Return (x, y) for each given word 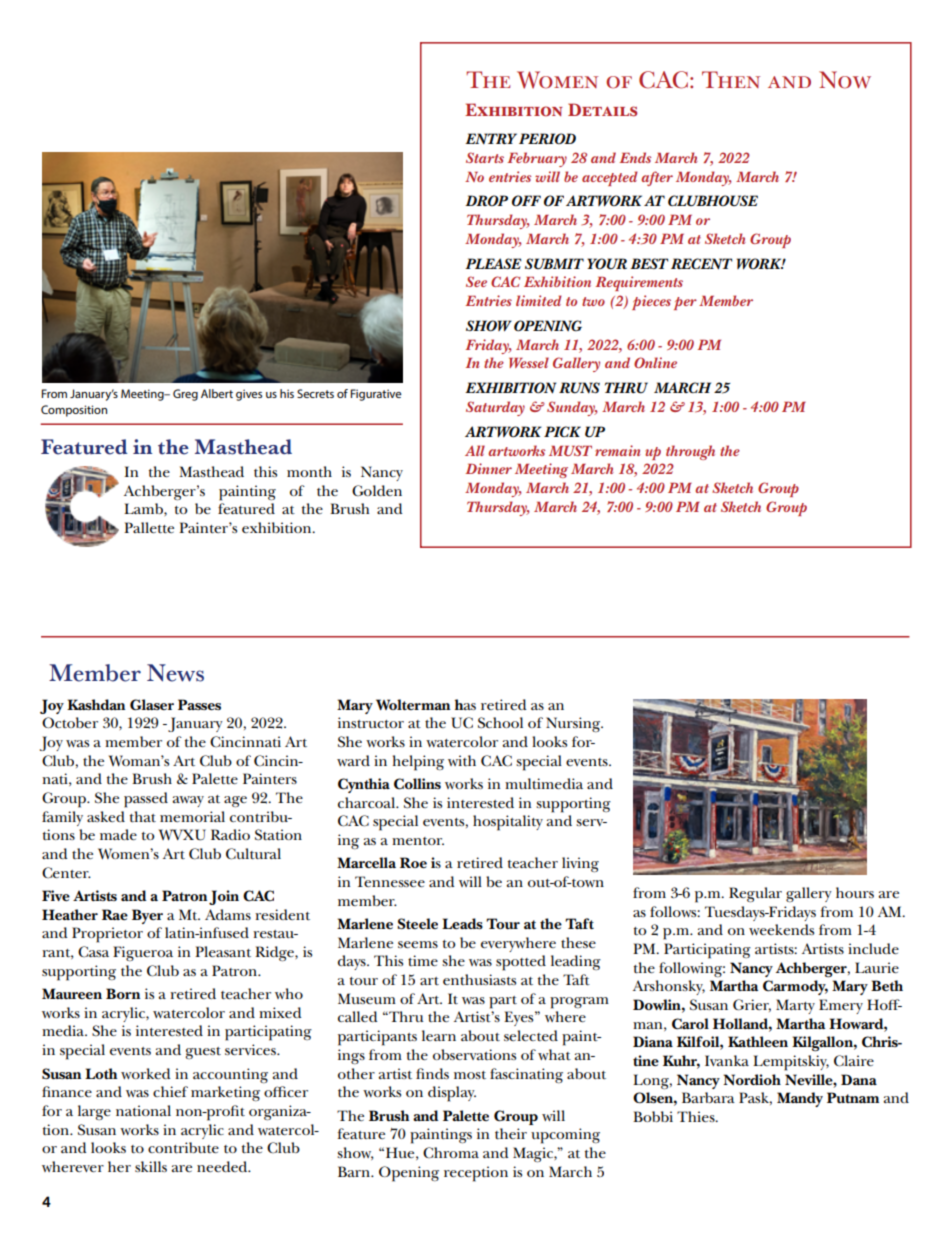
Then (731, 79)
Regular (755, 895)
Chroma (451, 1152)
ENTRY (491, 138)
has (465, 704)
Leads (462, 923)
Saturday (495, 408)
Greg (185, 395)
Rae (115, 914)
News (175, 673)
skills (151, 1166)
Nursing (574, 724)
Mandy (800, 1099)
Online (655, 362)
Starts (485, 157)
